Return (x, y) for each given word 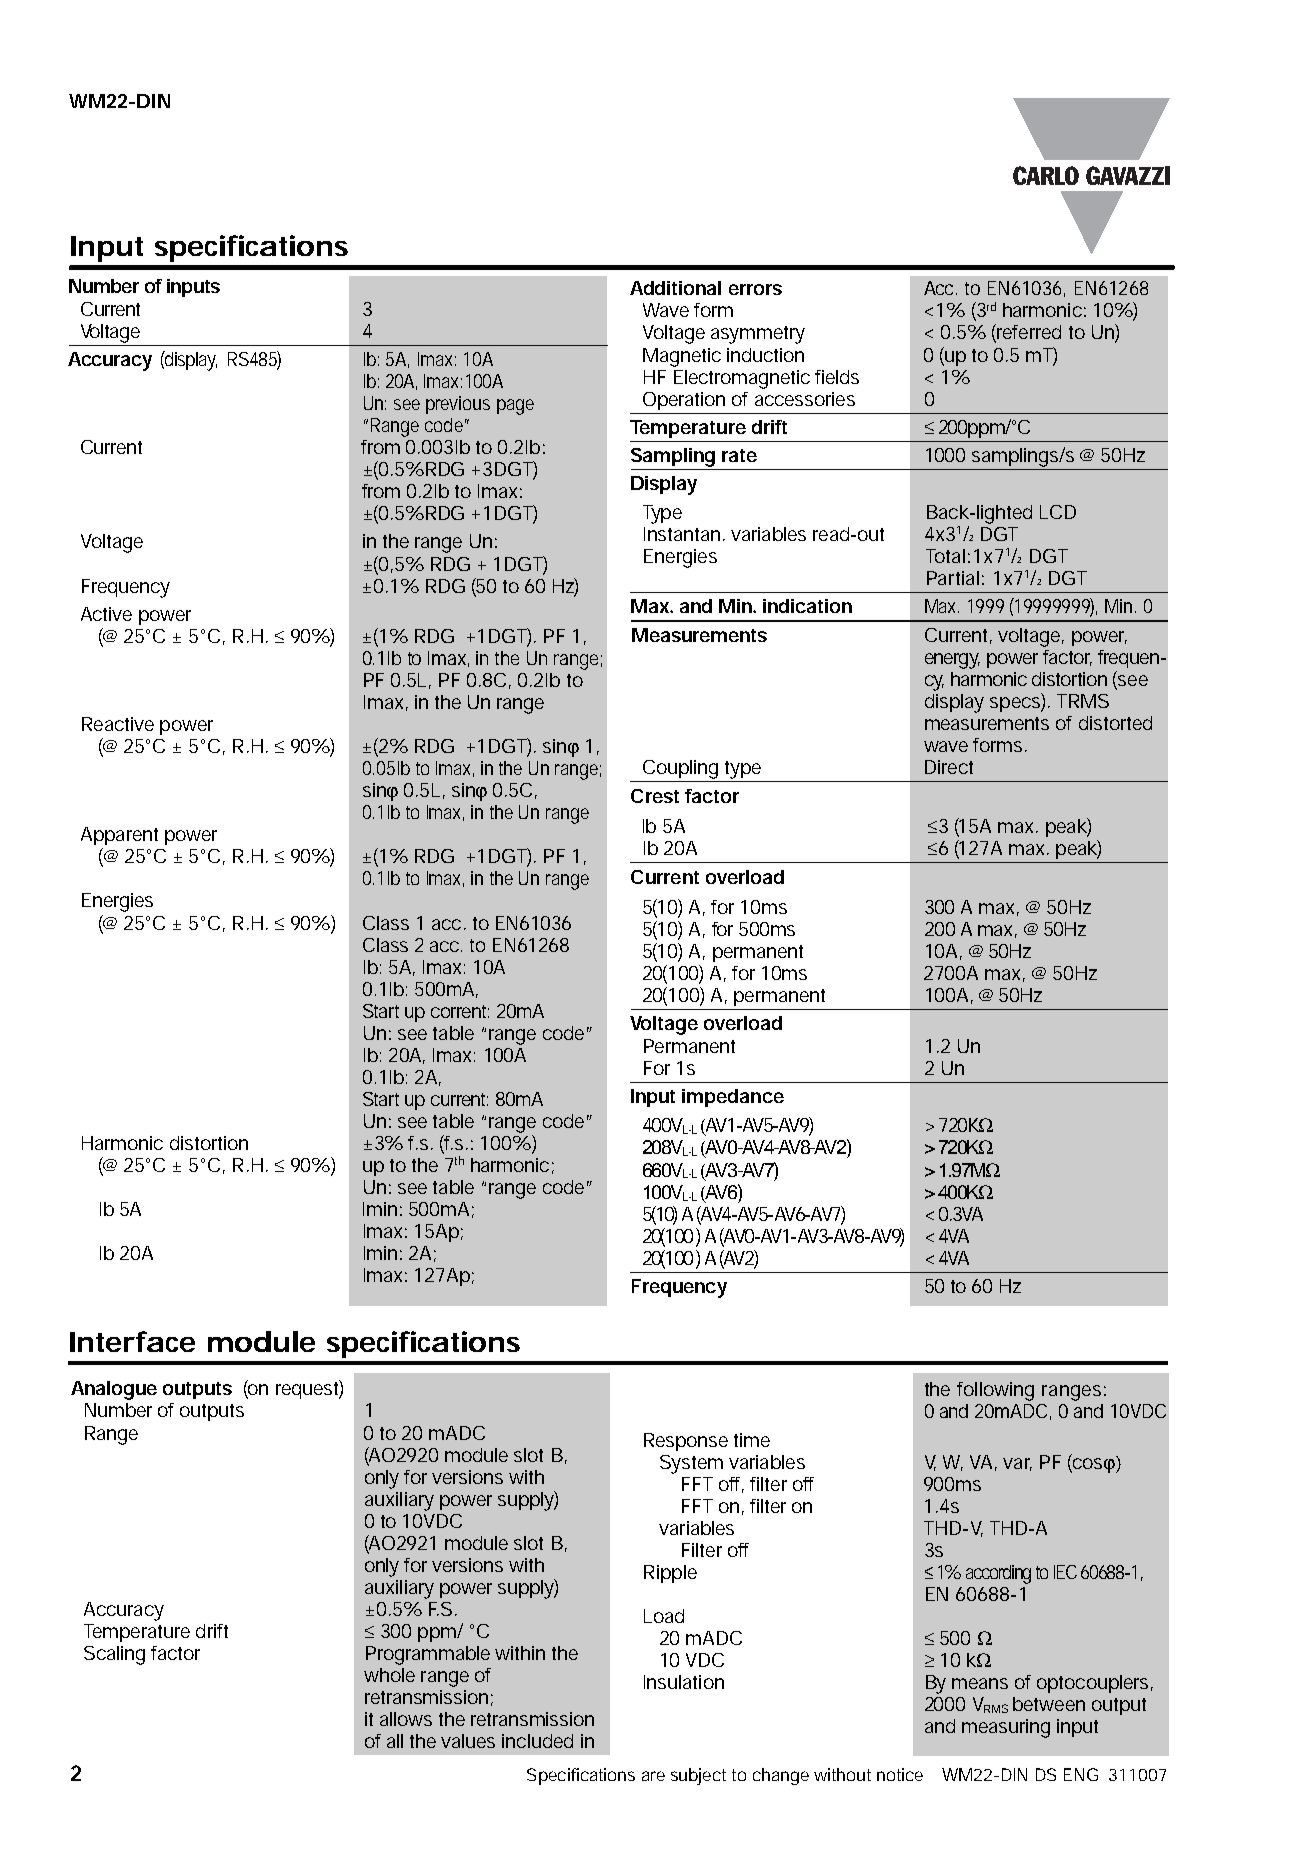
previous (458, 405)
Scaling (114, 1655)
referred (1028, 333)
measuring (1006, 1728)
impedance (733, 1098)
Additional (675, 288)
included (537, 1741)
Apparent (119, 836)
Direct (949, 767)
